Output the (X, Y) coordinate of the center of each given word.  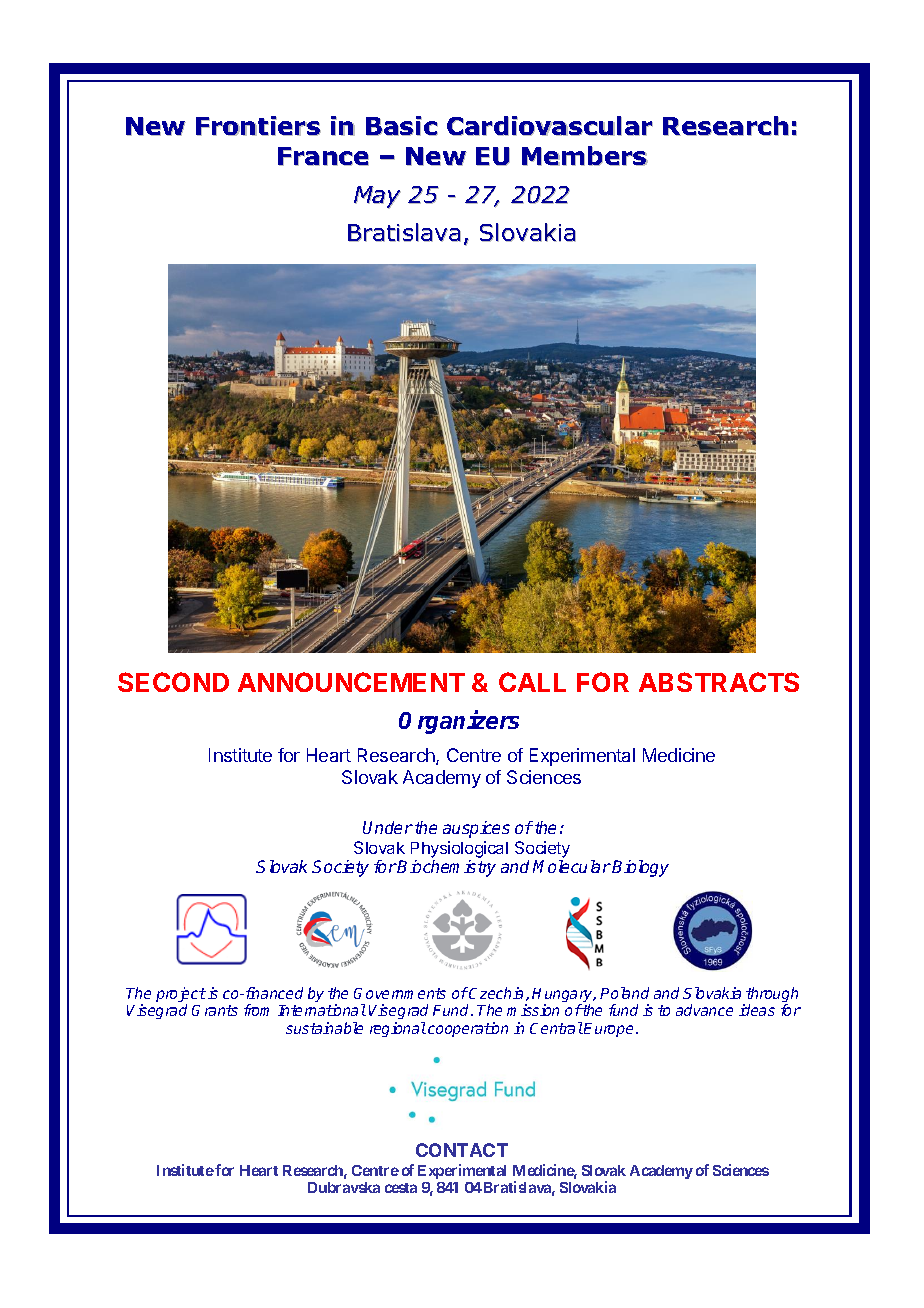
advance (704, 1010)
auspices (476, 829)
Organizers (459, 722)
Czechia (497, 994)
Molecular (572, 866)
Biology (640, 868)
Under (388, 827)
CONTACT (462, 1150)
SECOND (173, 682)
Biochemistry (446, 868)
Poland (624, 993)
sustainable (324, 1028)
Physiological (459, 851)
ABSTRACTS (719, 682)
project (181, 996)
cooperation (468, 1029)
